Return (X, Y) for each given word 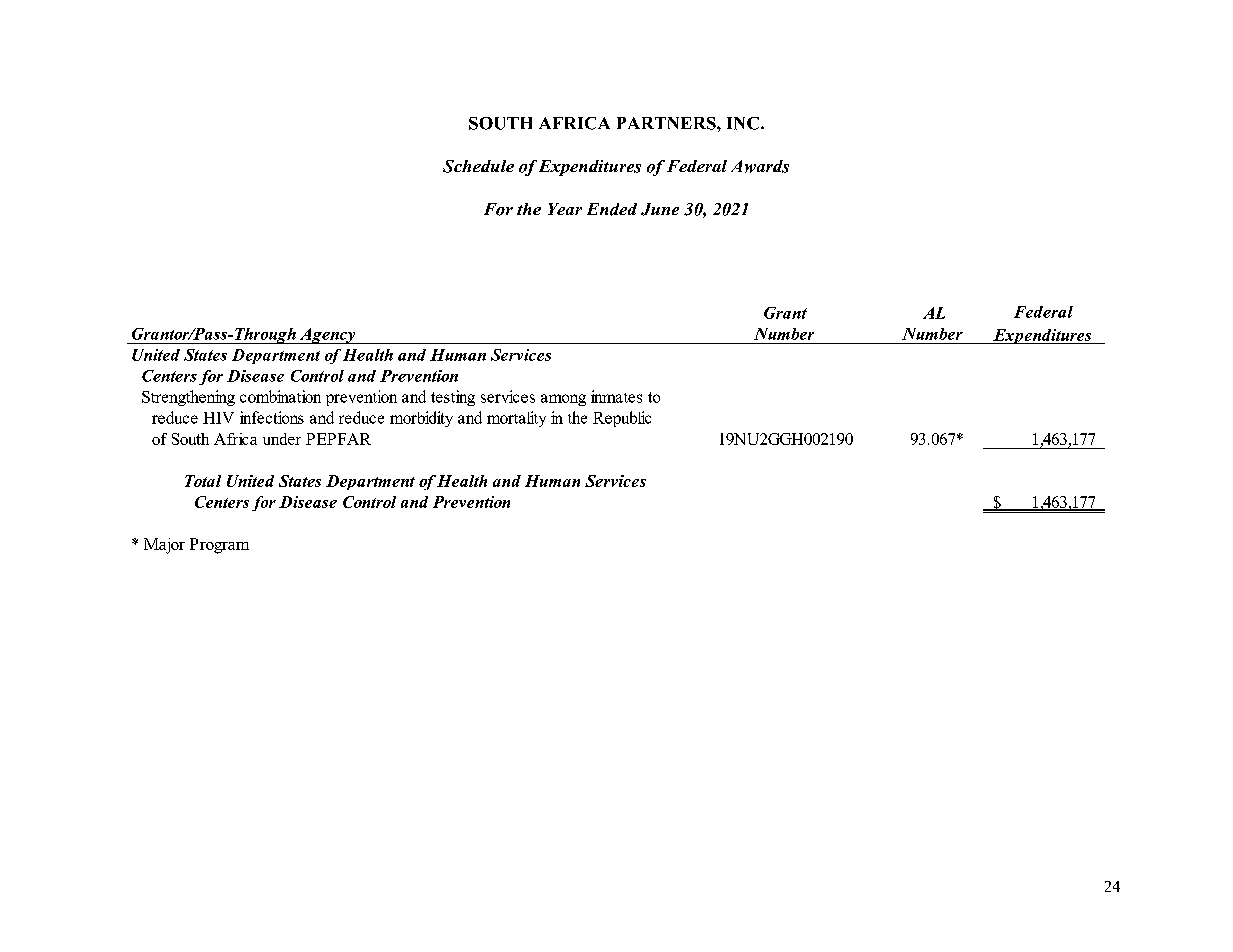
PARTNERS (667, 123)
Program (219, 546)
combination (280, 396)
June (660, 209)
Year (565, 209)
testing (453, 398)
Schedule (478, 166)
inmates (616, 396)
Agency (328, 336)
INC (743, 123)
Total (203, 481)
